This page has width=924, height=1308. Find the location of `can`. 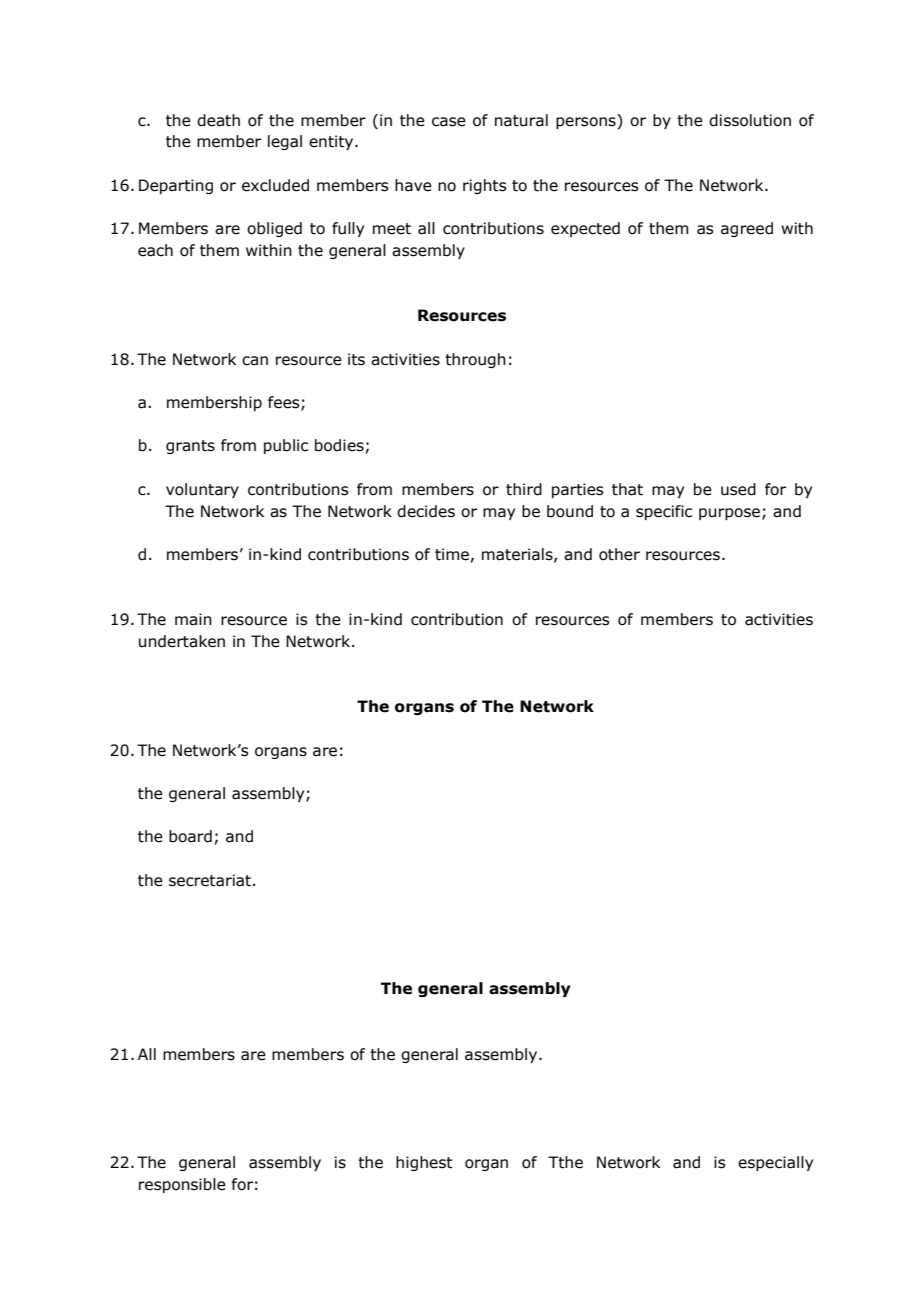

can is located at coordinates (255, 361).
